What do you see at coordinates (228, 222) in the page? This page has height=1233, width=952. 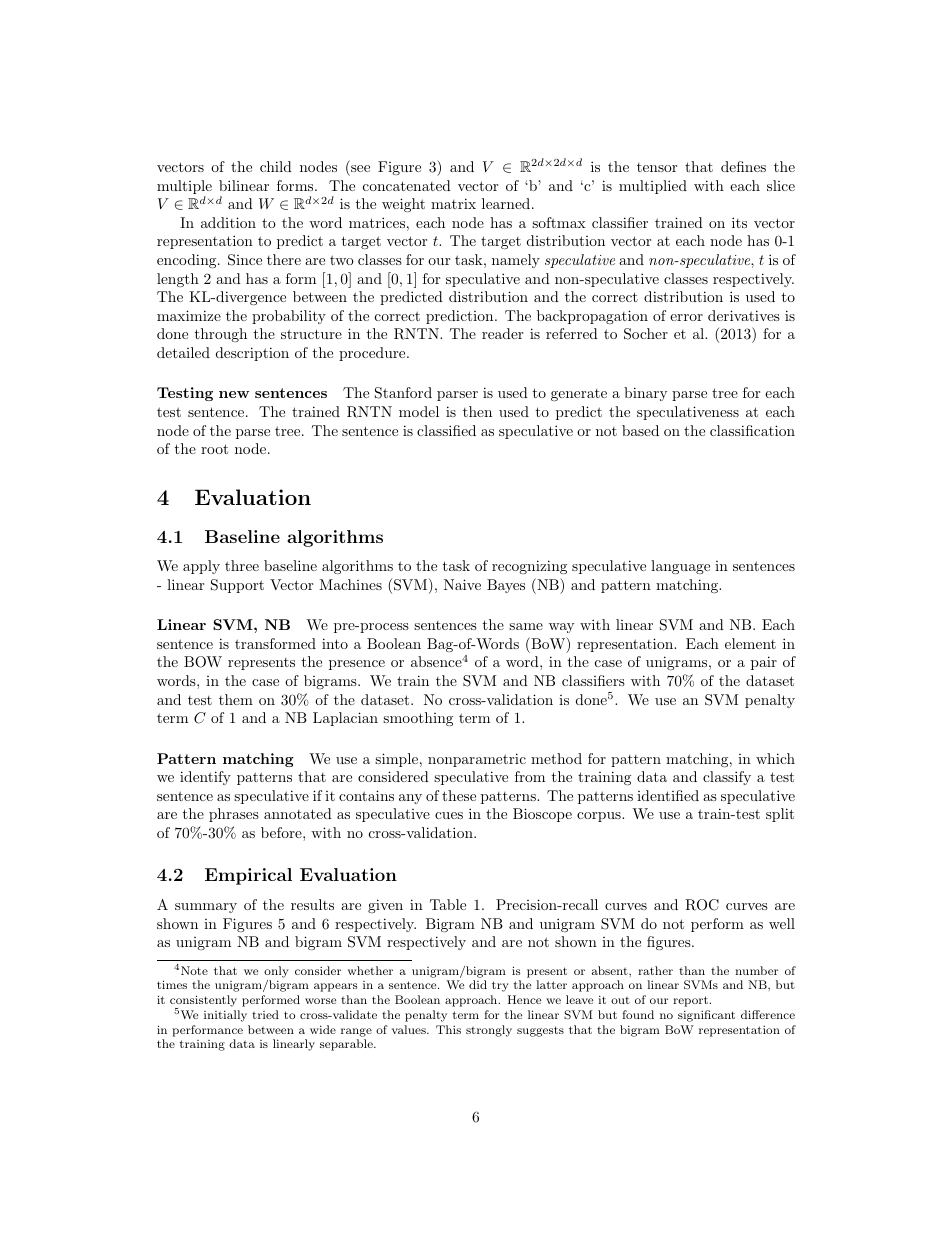 I see `addition` at bounding box center [228, 222].
